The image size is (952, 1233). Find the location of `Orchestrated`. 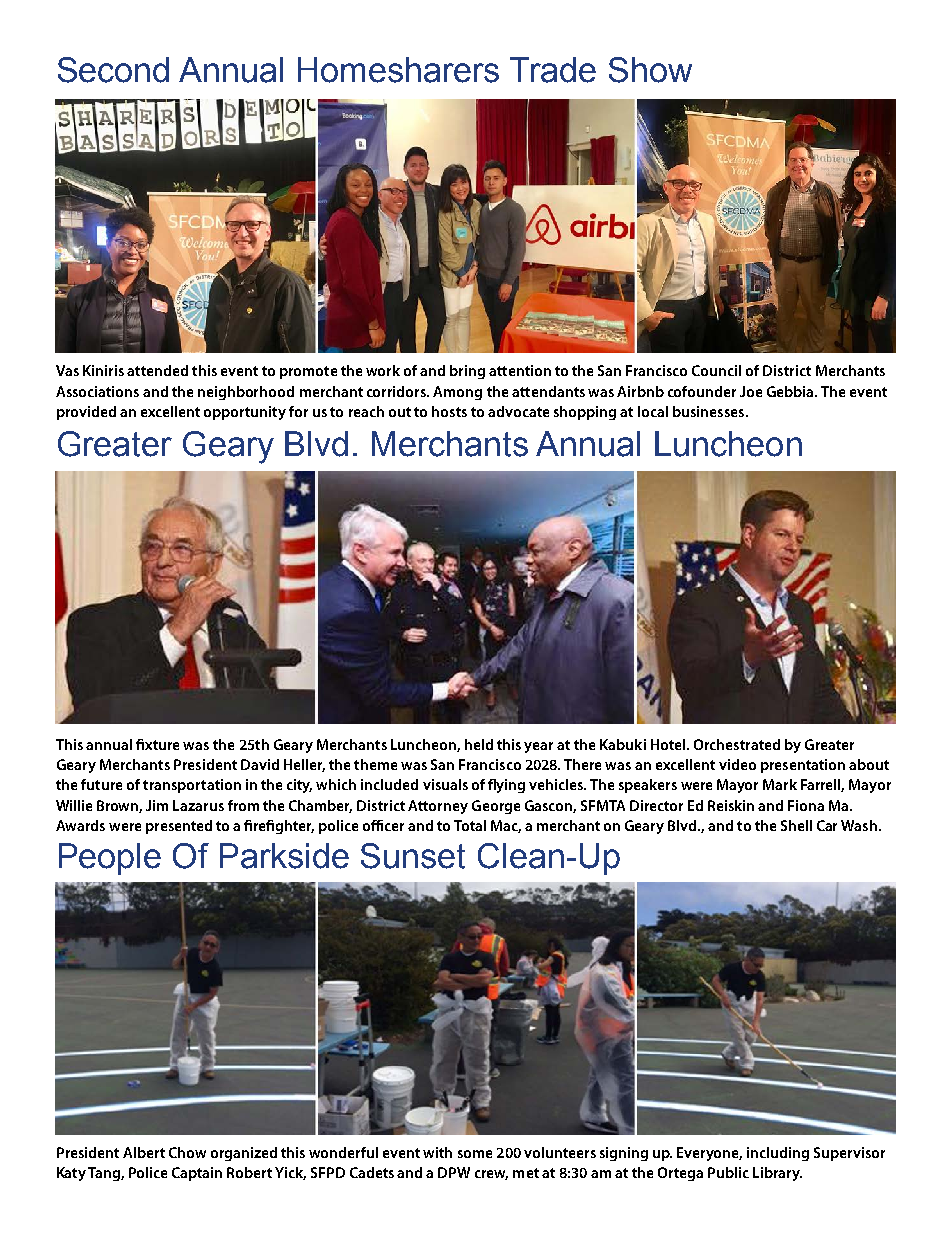

Orchestrated is located at coordinates (737, 744).
